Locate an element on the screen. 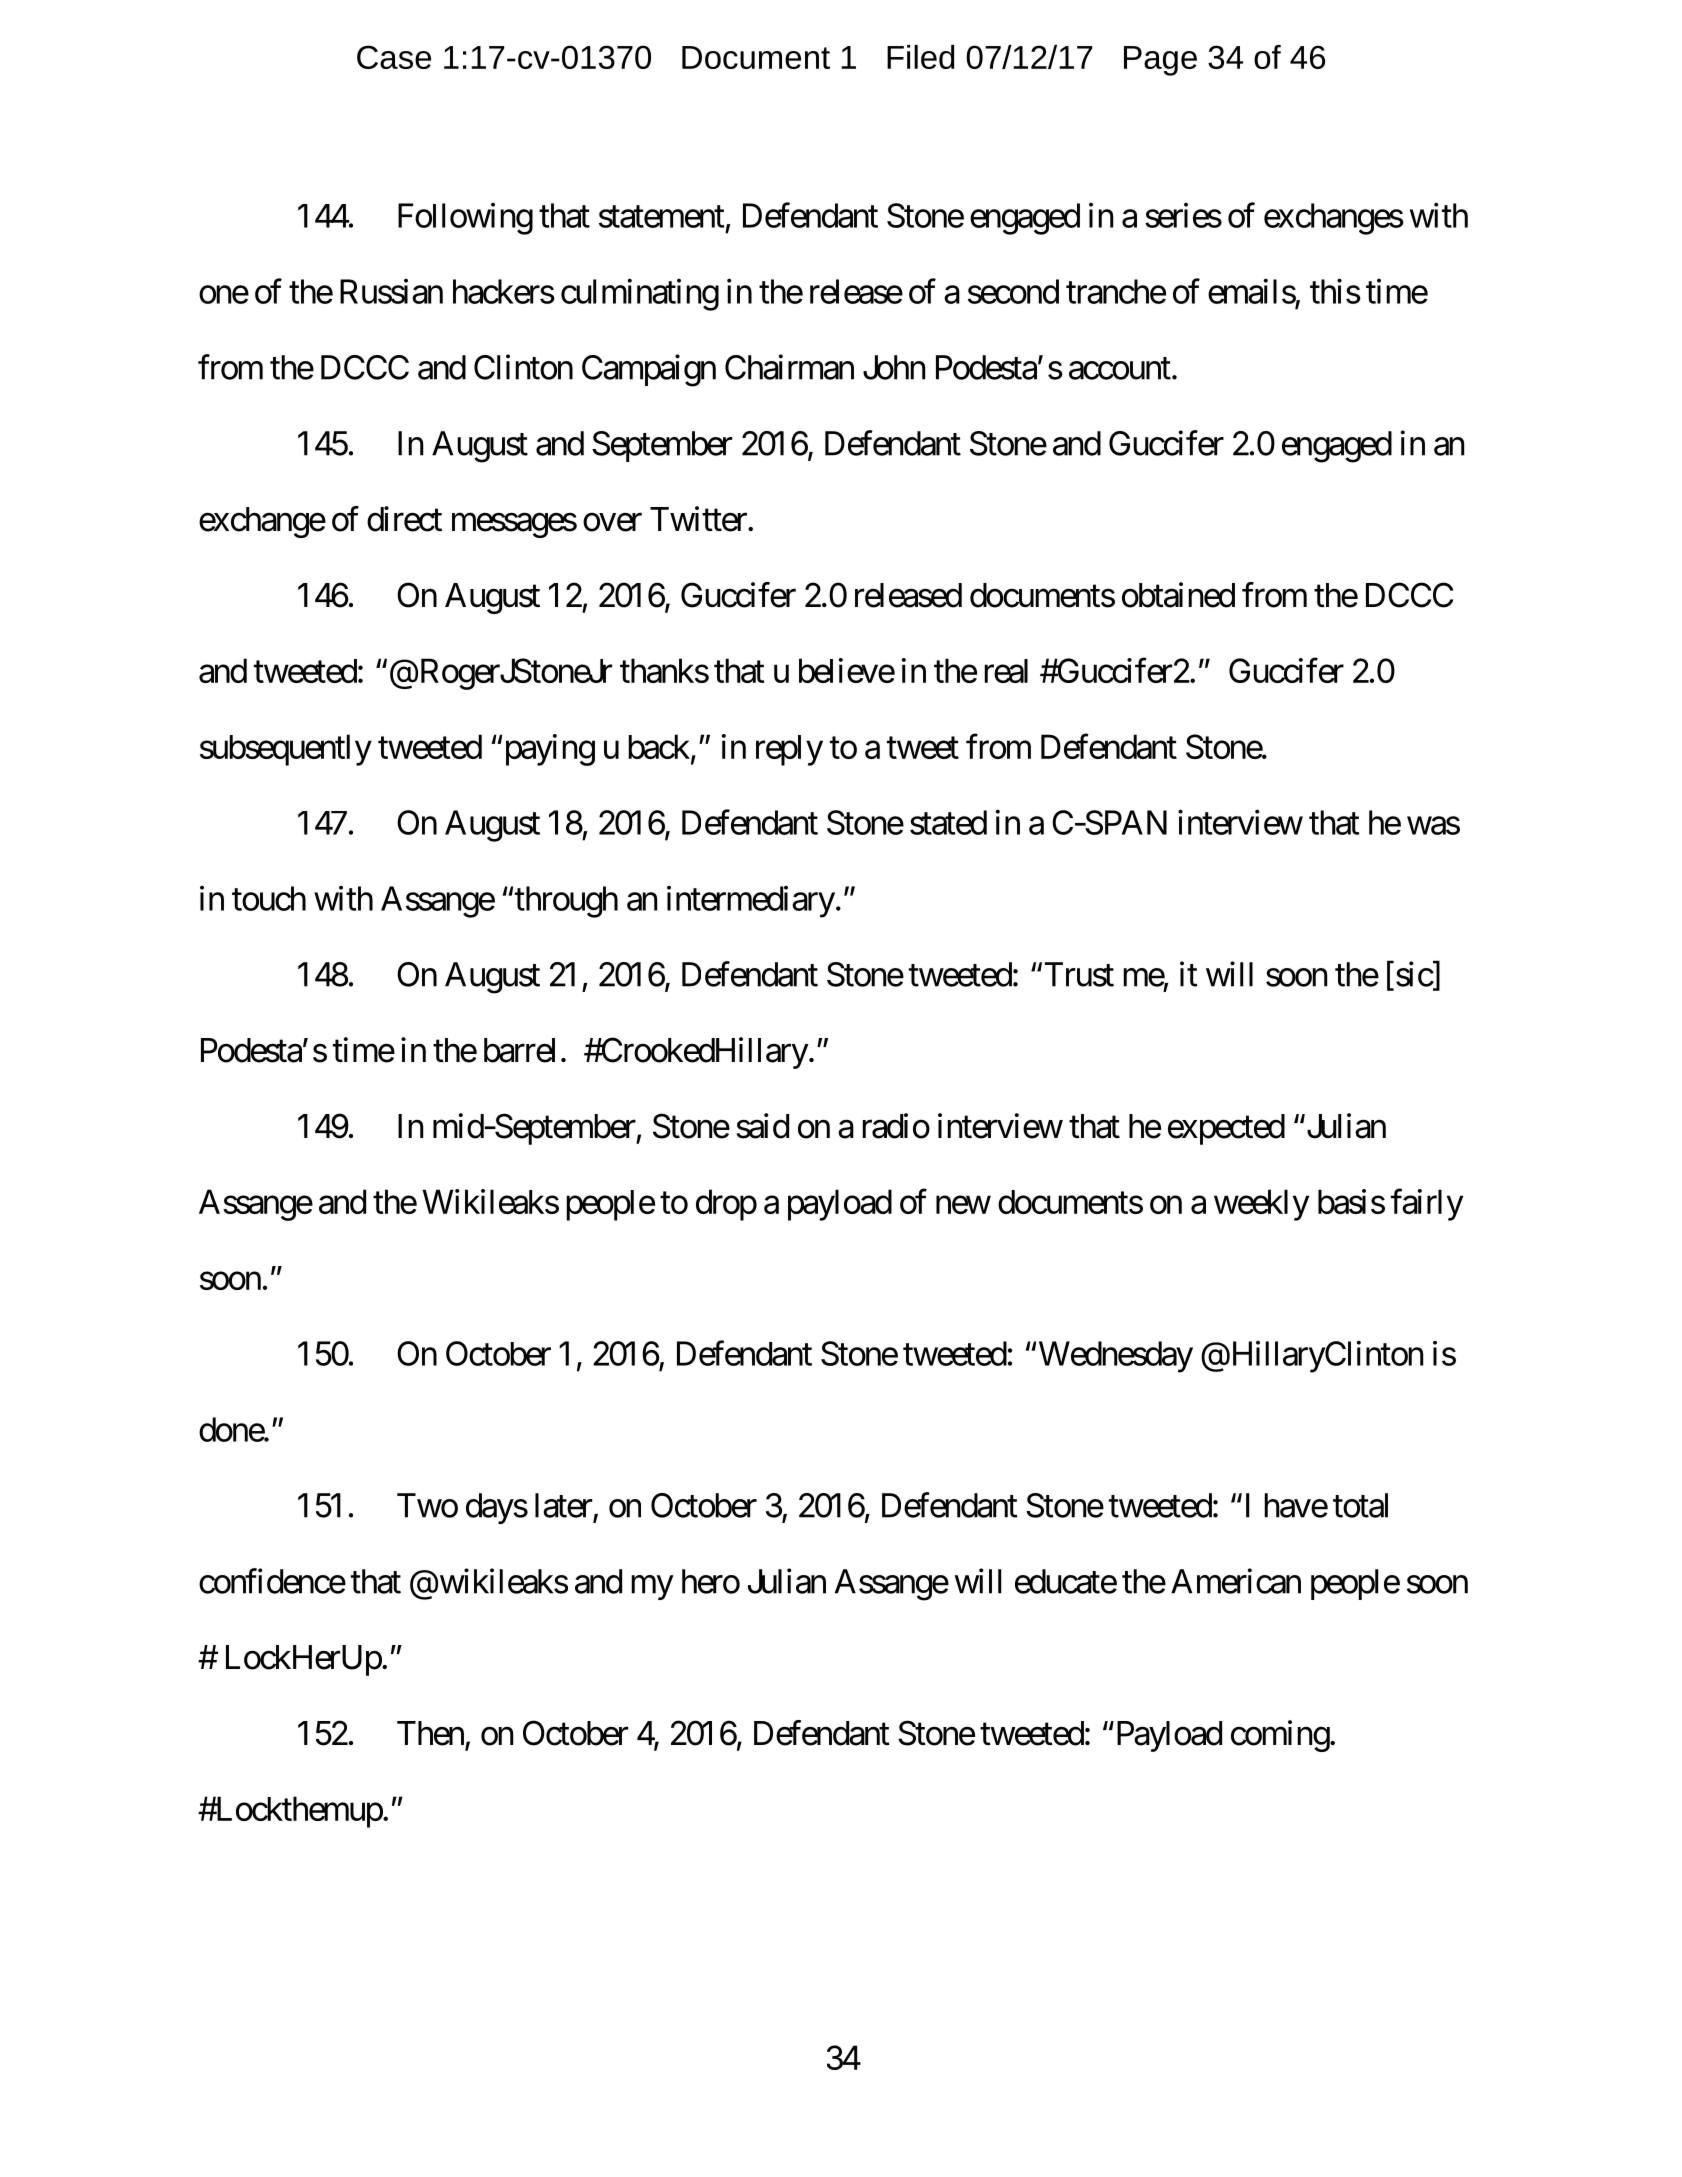  American is located at coordinates (1236, 1581).
